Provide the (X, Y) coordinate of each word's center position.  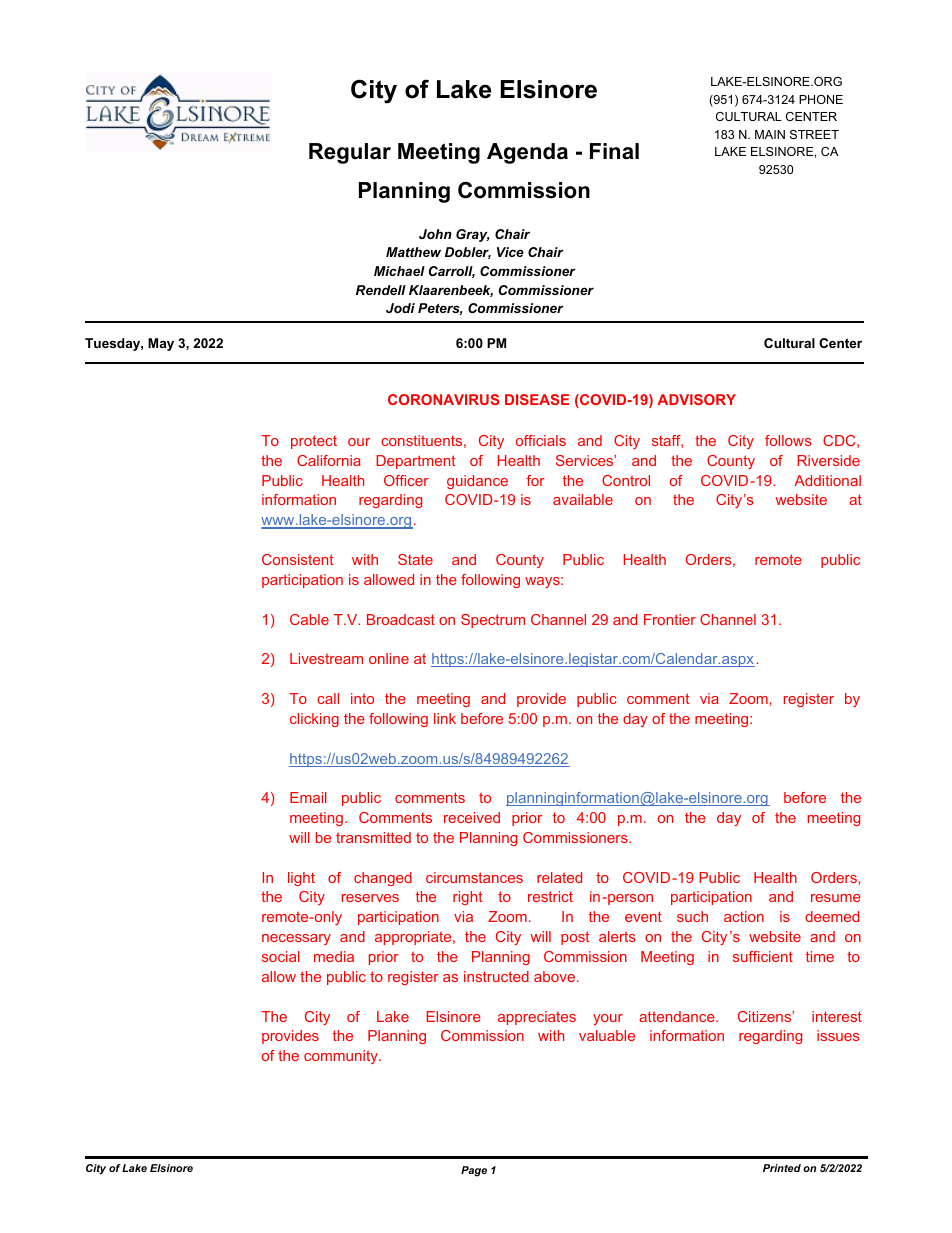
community (342, 1057)
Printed (782, 1168)
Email (308, 797)
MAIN (770, 134)
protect (314, 442)
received (472, 817)
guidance (477, 482)
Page (474, 1171)
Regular (350, 153)
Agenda (527, 153)
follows (788, 440)
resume (836, 898)
